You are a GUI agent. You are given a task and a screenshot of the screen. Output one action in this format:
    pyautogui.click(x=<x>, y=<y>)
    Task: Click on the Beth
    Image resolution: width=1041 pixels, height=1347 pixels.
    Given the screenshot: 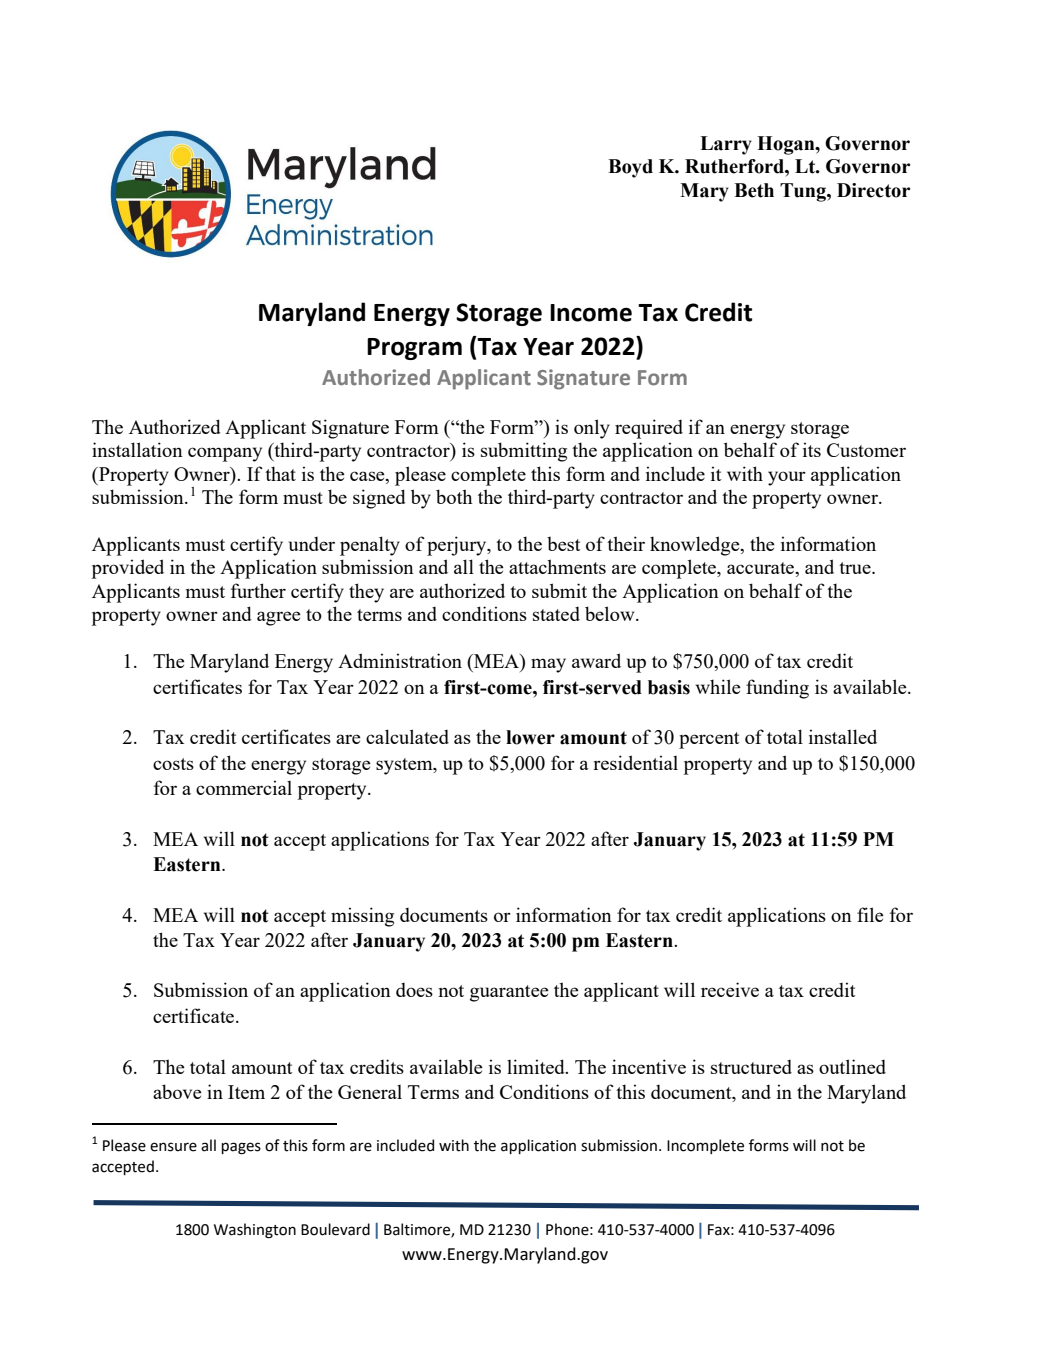 What is the action you would take?
    pyautogui.click(x=754, y=190)
